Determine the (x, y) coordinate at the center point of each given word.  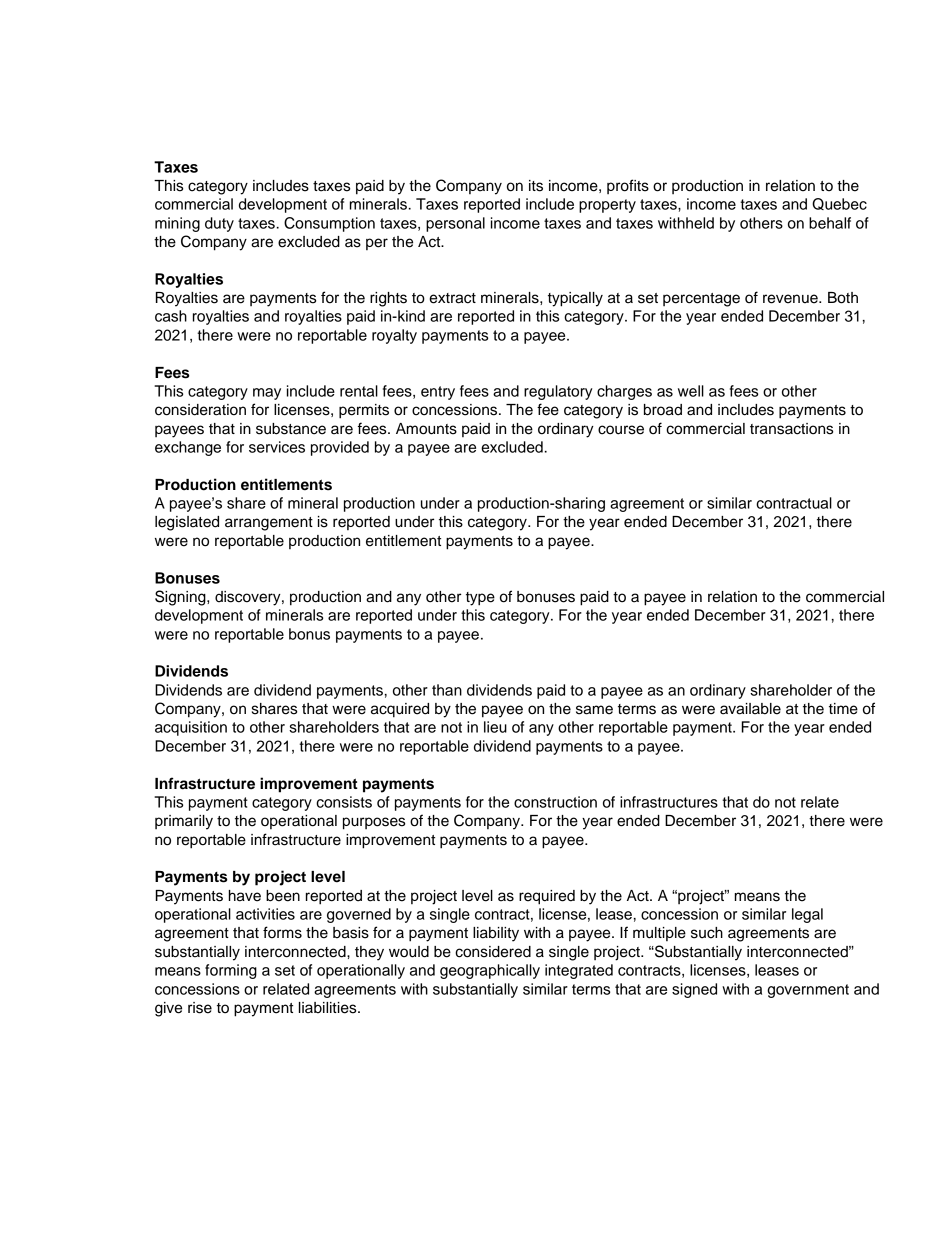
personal (455, 224)
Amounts (426, 429)
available (750, 709)
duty (219, 224)
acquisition (191, 728)
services (277, 447)
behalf (830, 223)
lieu (495, 727)
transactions (791, 429)
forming (231, 971)
